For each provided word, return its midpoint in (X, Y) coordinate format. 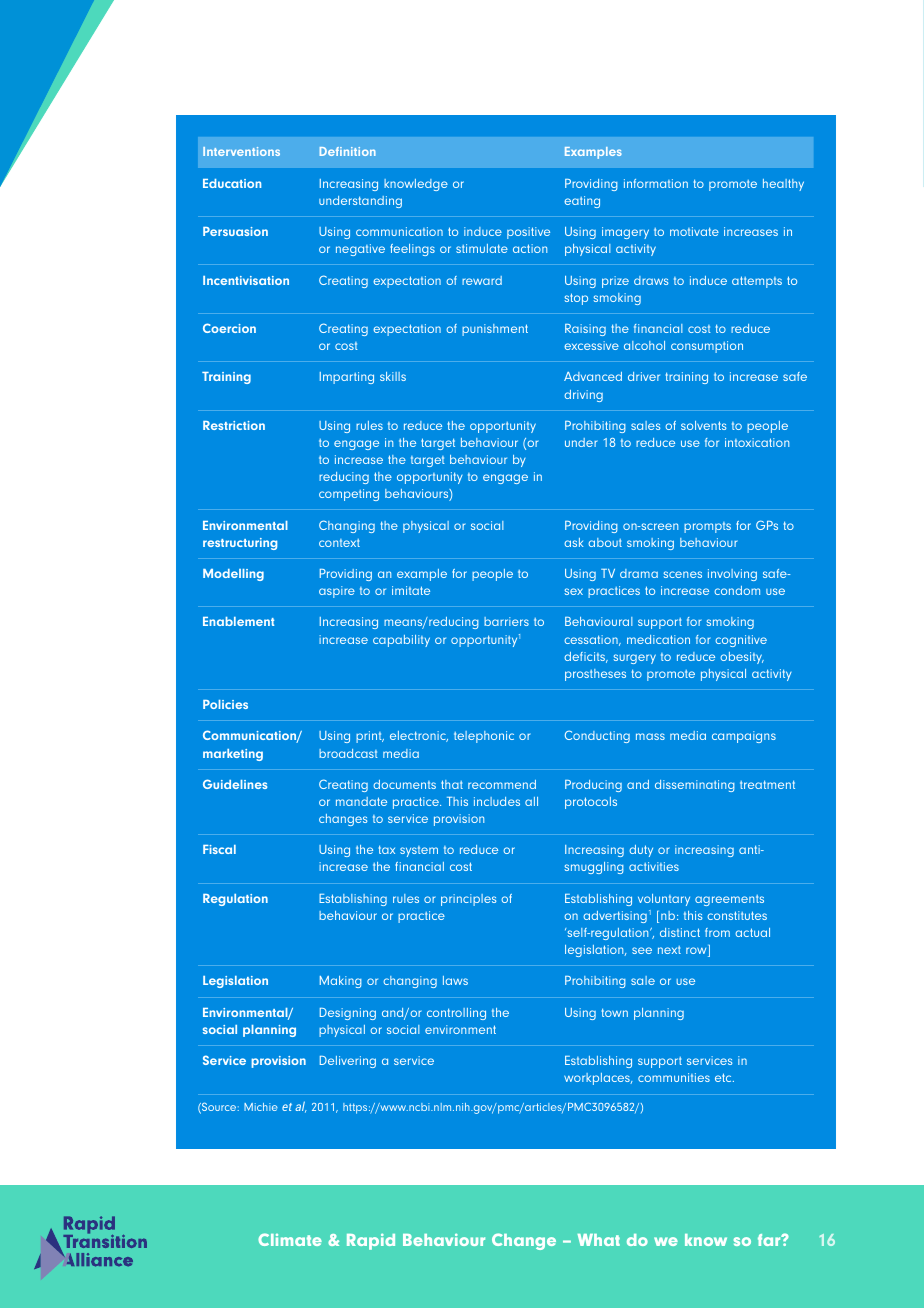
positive (528, 233)
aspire (337, 592)
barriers (506, 621)
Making (341, 982)
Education (232, 183)
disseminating (695, 786)
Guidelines (235, 784)
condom (737, 590)
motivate (694, 231)
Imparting (347, 378)
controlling (456, 1014)
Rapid (371, 1241)
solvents (703, 425)
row (697, 952)
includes (497, 801)
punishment (495, 330)
